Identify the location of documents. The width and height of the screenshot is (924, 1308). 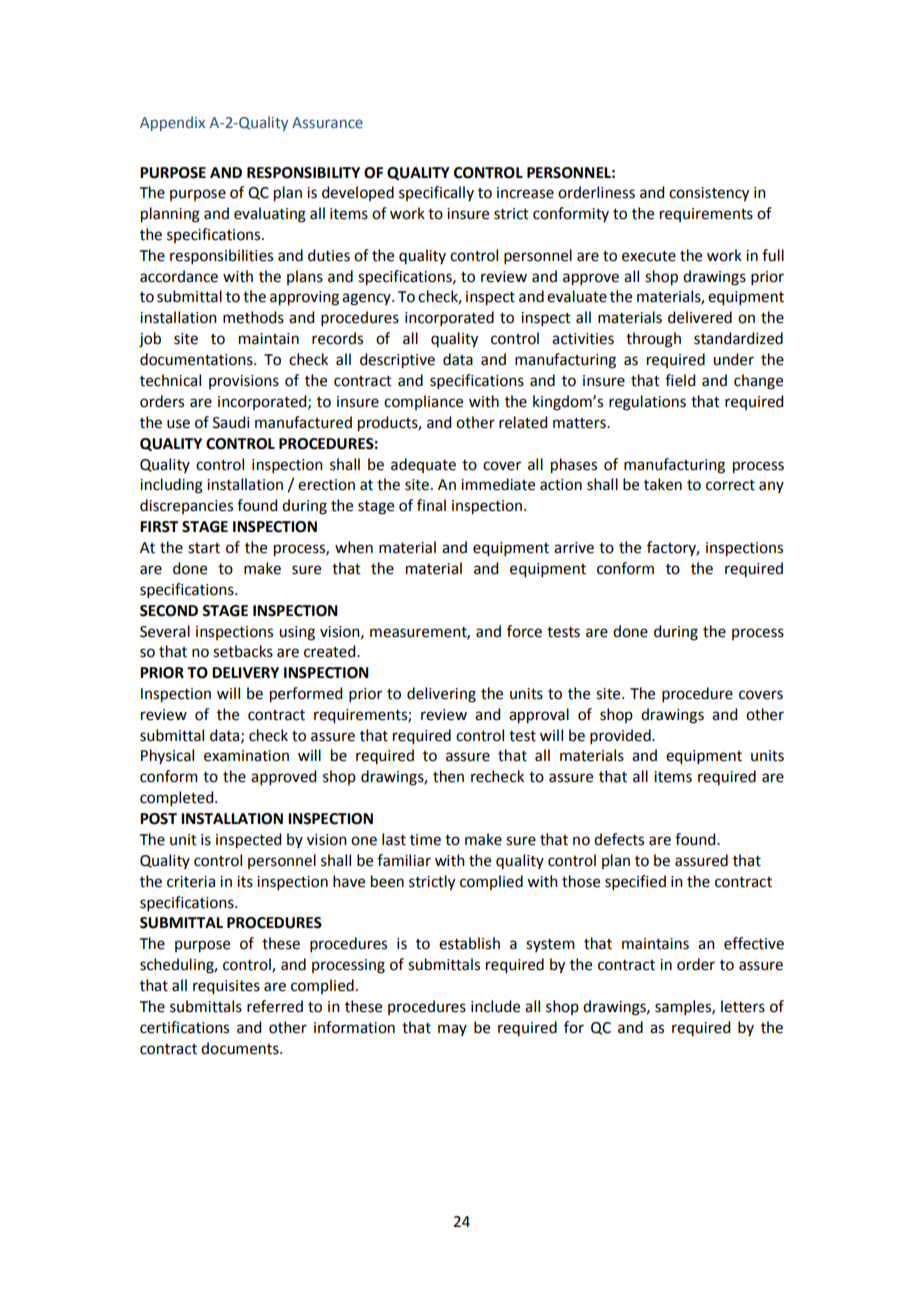
(241, 1048).
